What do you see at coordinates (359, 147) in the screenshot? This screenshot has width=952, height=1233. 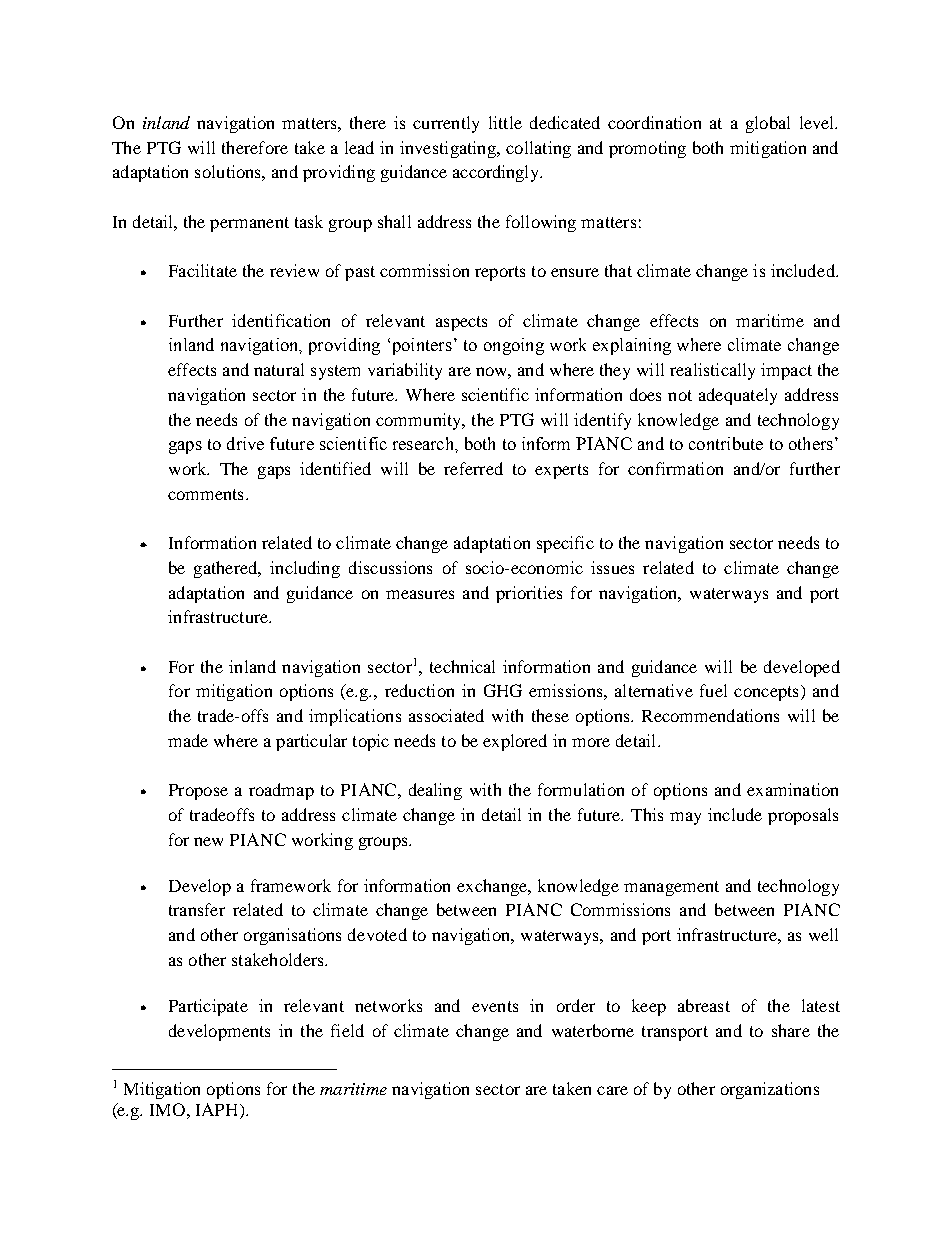 I see `lead` at bounding box center [359, 147].
